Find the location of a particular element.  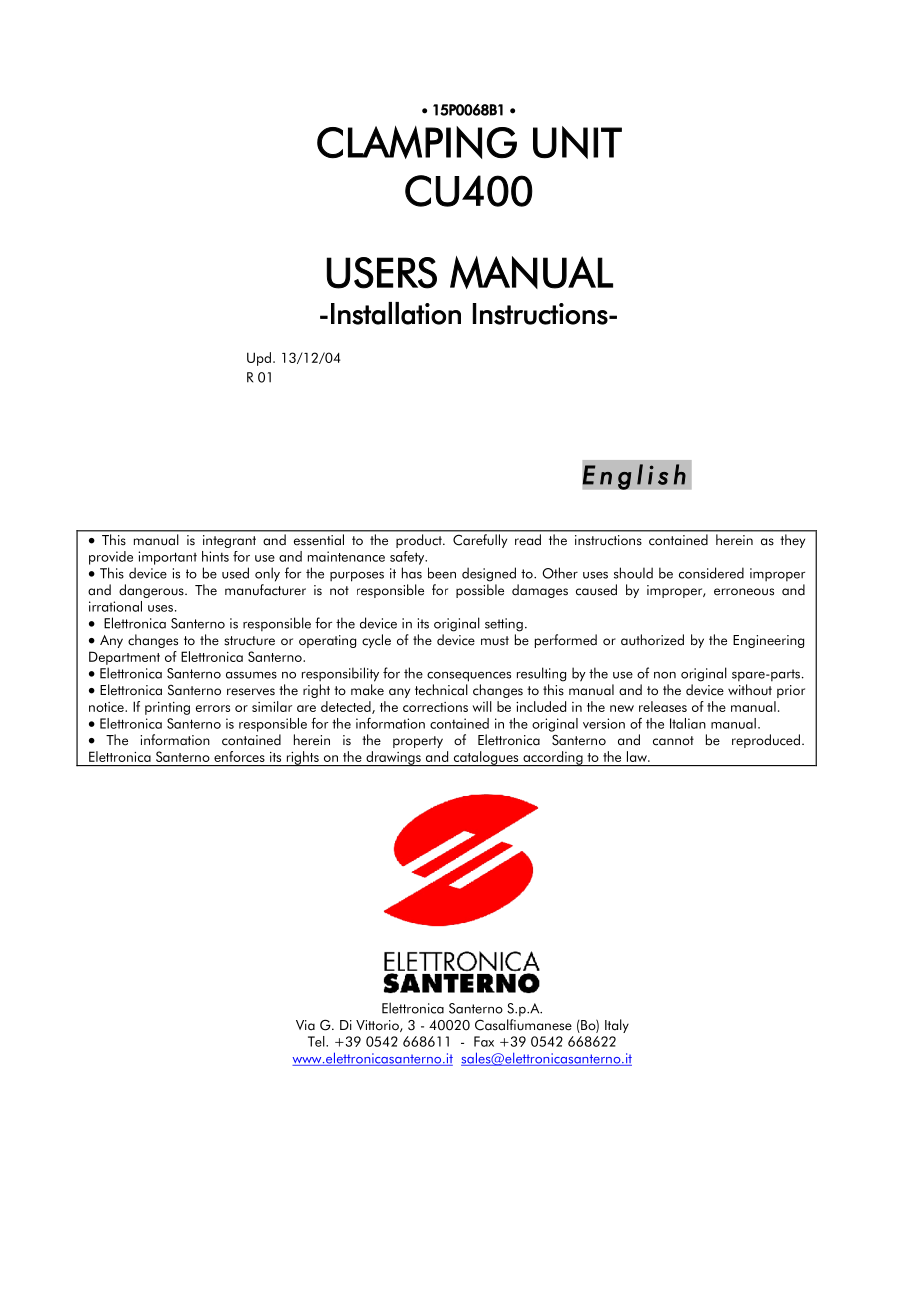

possible is located at coordinates (480, 591).
